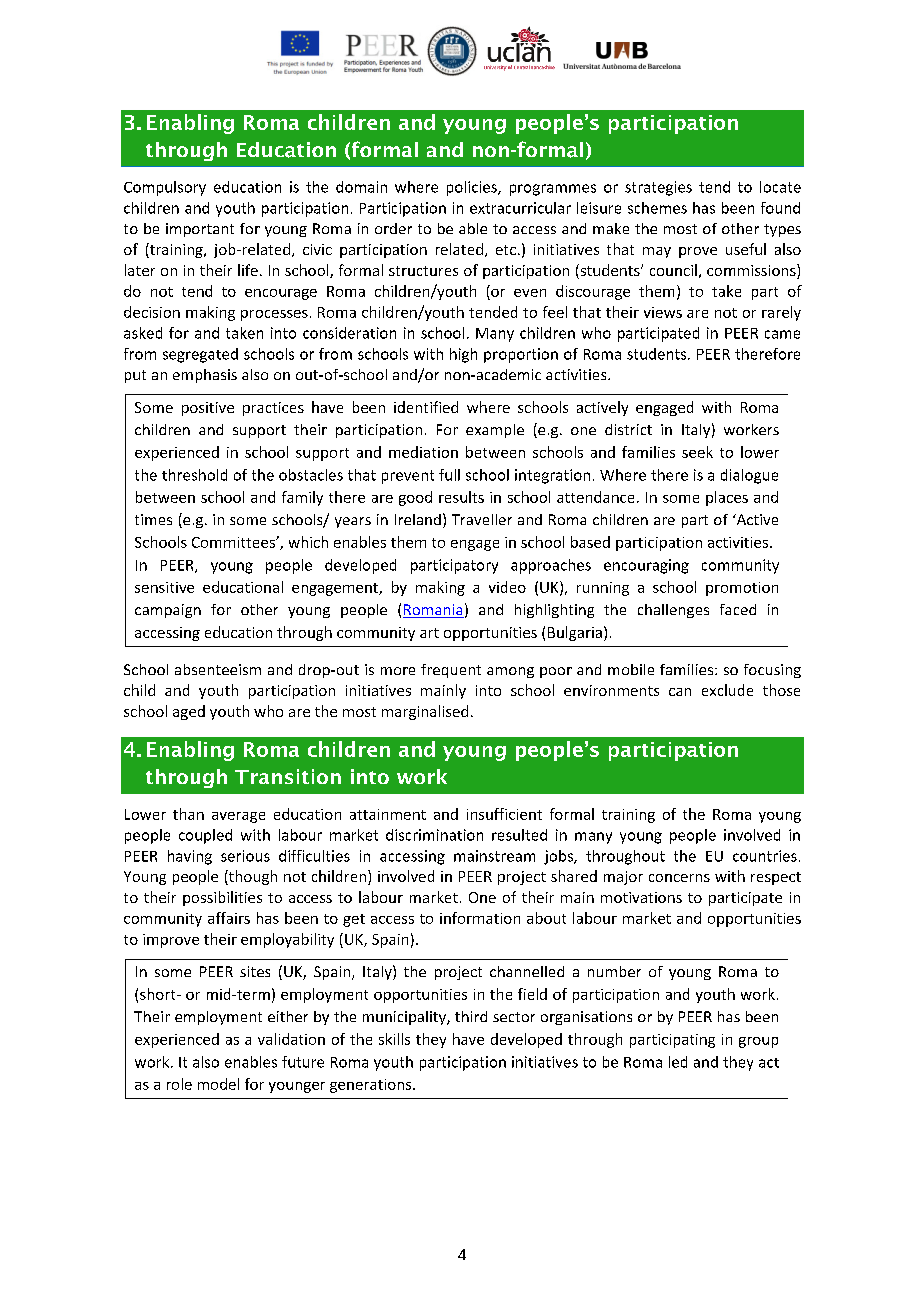  Describe the element at coordinates (218, 1084) in the screenshot. I see `model` at that location.
